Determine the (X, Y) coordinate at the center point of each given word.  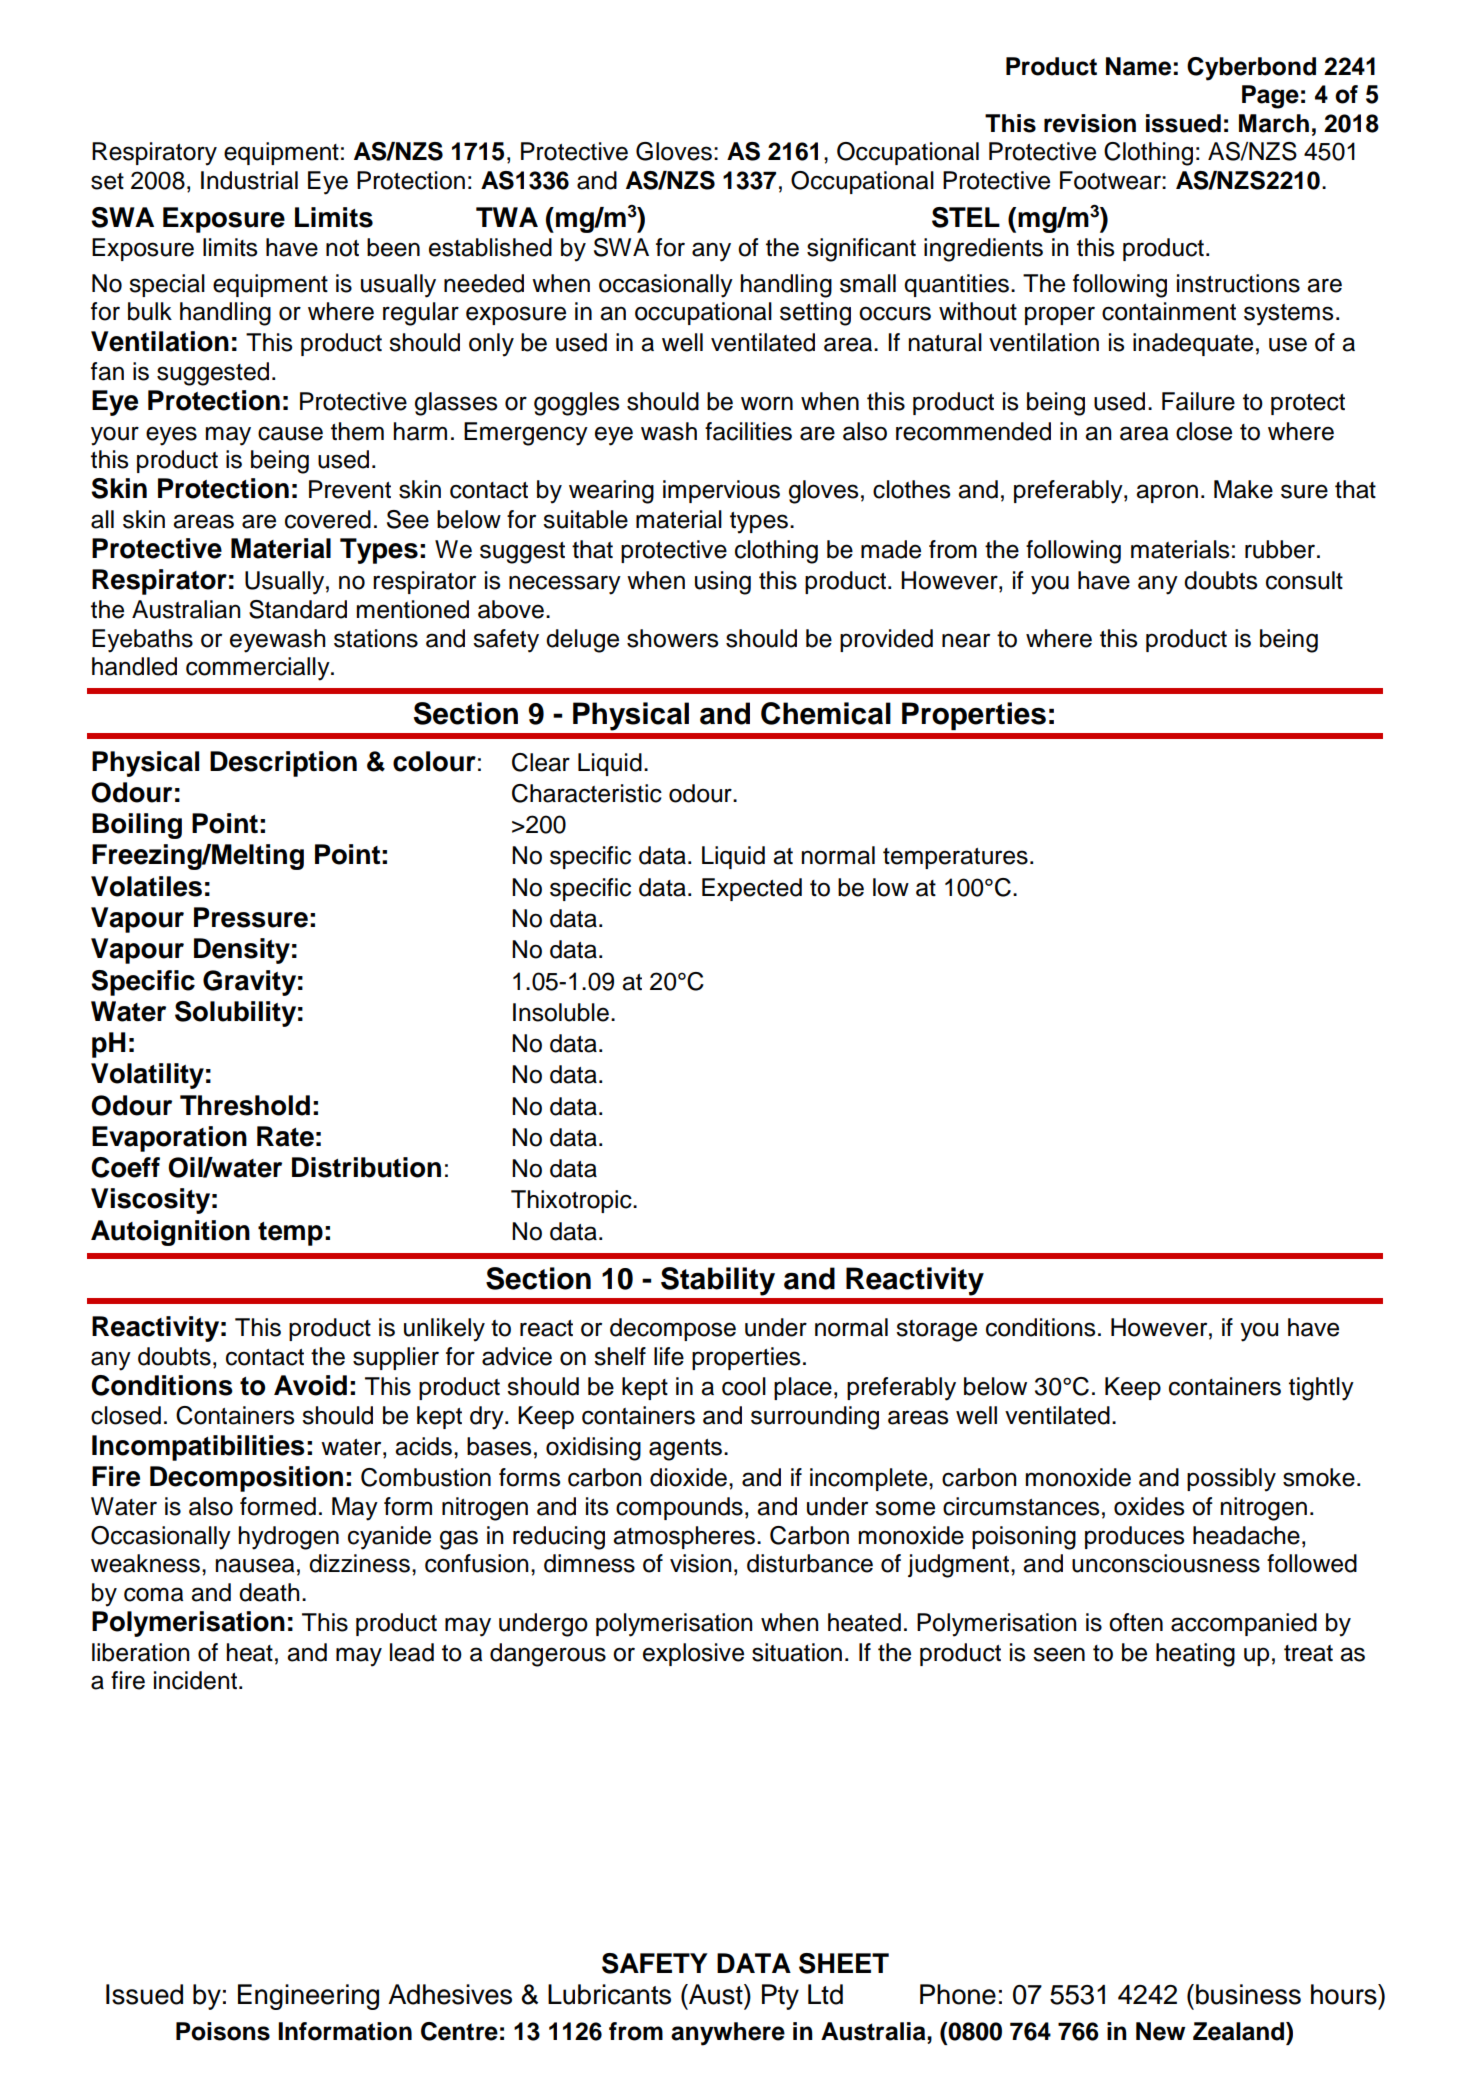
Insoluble (561, 1012)
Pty (780, 1997)
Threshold (245, 1105)
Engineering (308, 1997)
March (1274, 123)
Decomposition (246, 1479)
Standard (298, 609)
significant (861, 250)
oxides (1149, 1506)
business (1248, 1994)
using (723, 583)
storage (936, 1331)
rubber (1280, 549)
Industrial (249, 180)
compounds (679, 1508)
